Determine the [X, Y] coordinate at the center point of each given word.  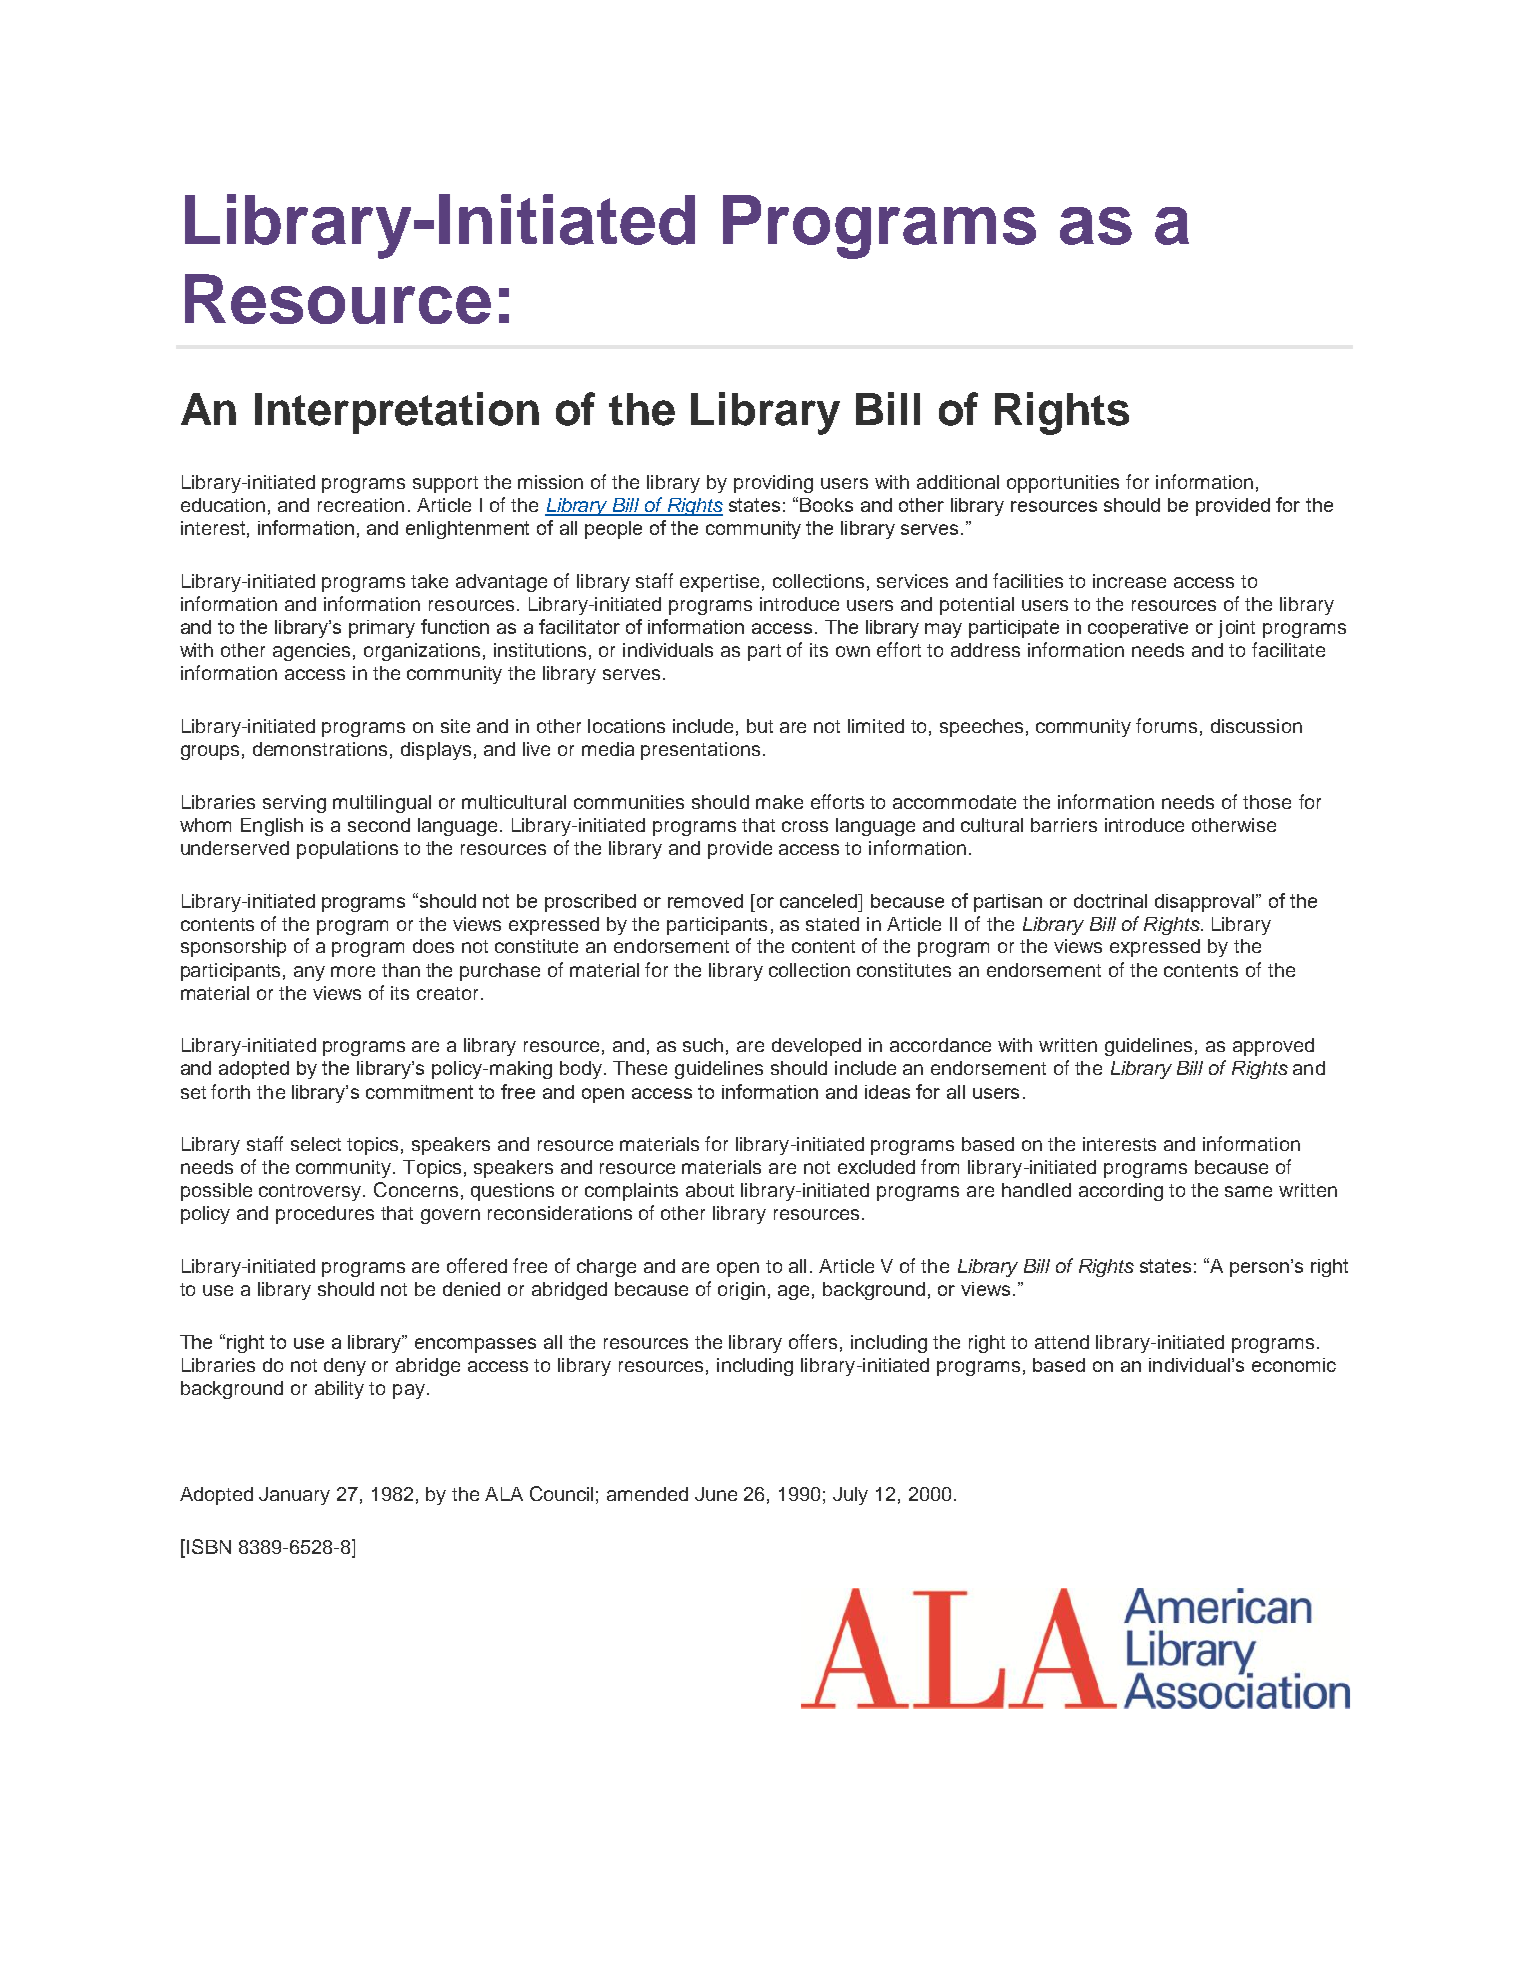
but [760, 726]
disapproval [1206, 903]
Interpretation [397, 413]
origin [741, 1291]
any [309, 973]
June [716, 1494]
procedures [325, 1215]
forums [1166, 725]
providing [773, 484]
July [850, 1496]
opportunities [1063, 484]
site [455, 726]
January [294, 1496]
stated [832, 924]
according [1121, 1192]
